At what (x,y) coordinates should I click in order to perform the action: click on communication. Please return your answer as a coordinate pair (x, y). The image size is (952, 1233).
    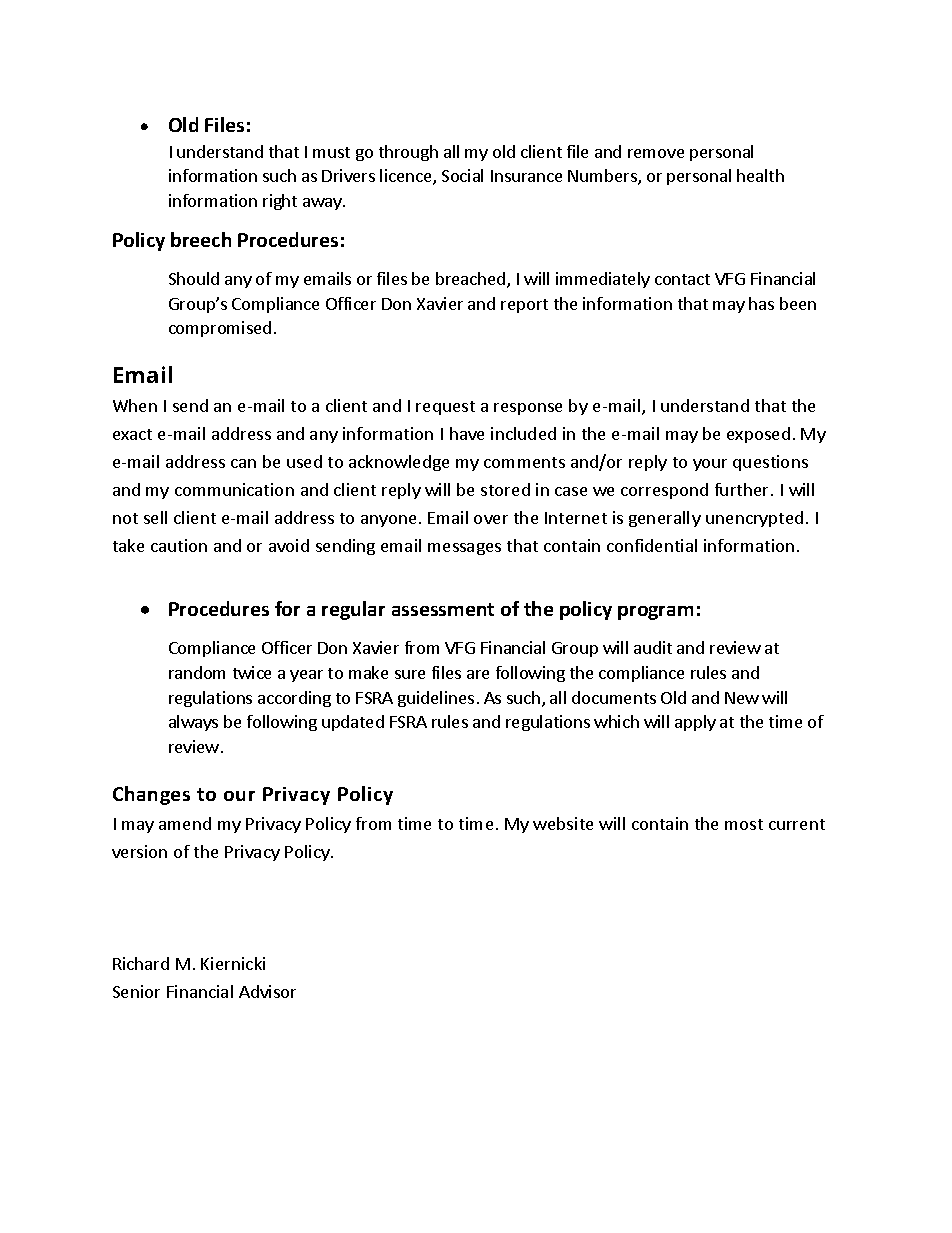
    Looking at the image, I should click on (234, 489).
